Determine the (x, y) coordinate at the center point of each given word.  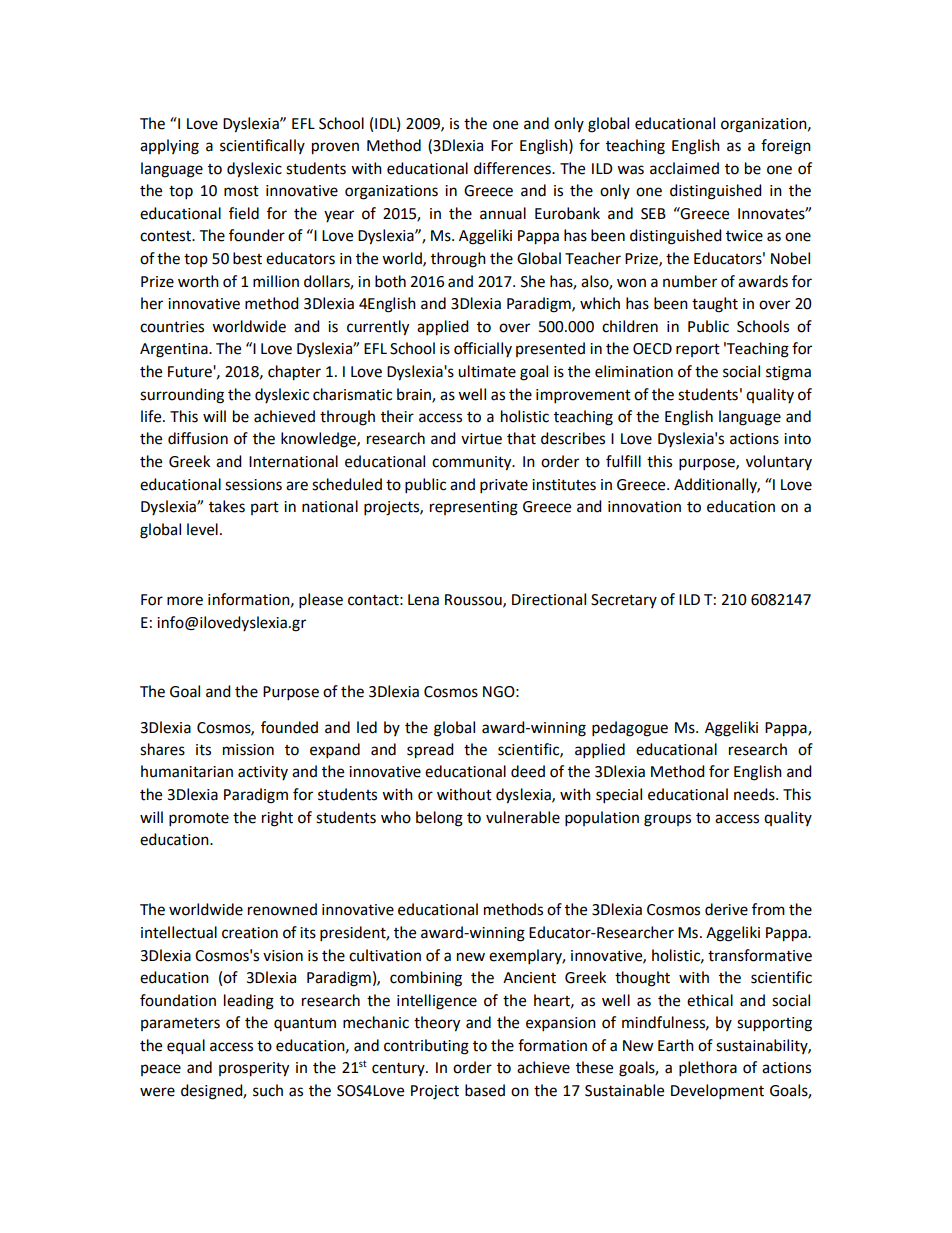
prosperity (254, 1069)
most (241, 191)
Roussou (474, 600)
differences (513, 168)
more (185, 601)
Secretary (624, 601)
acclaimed (684, 168)
